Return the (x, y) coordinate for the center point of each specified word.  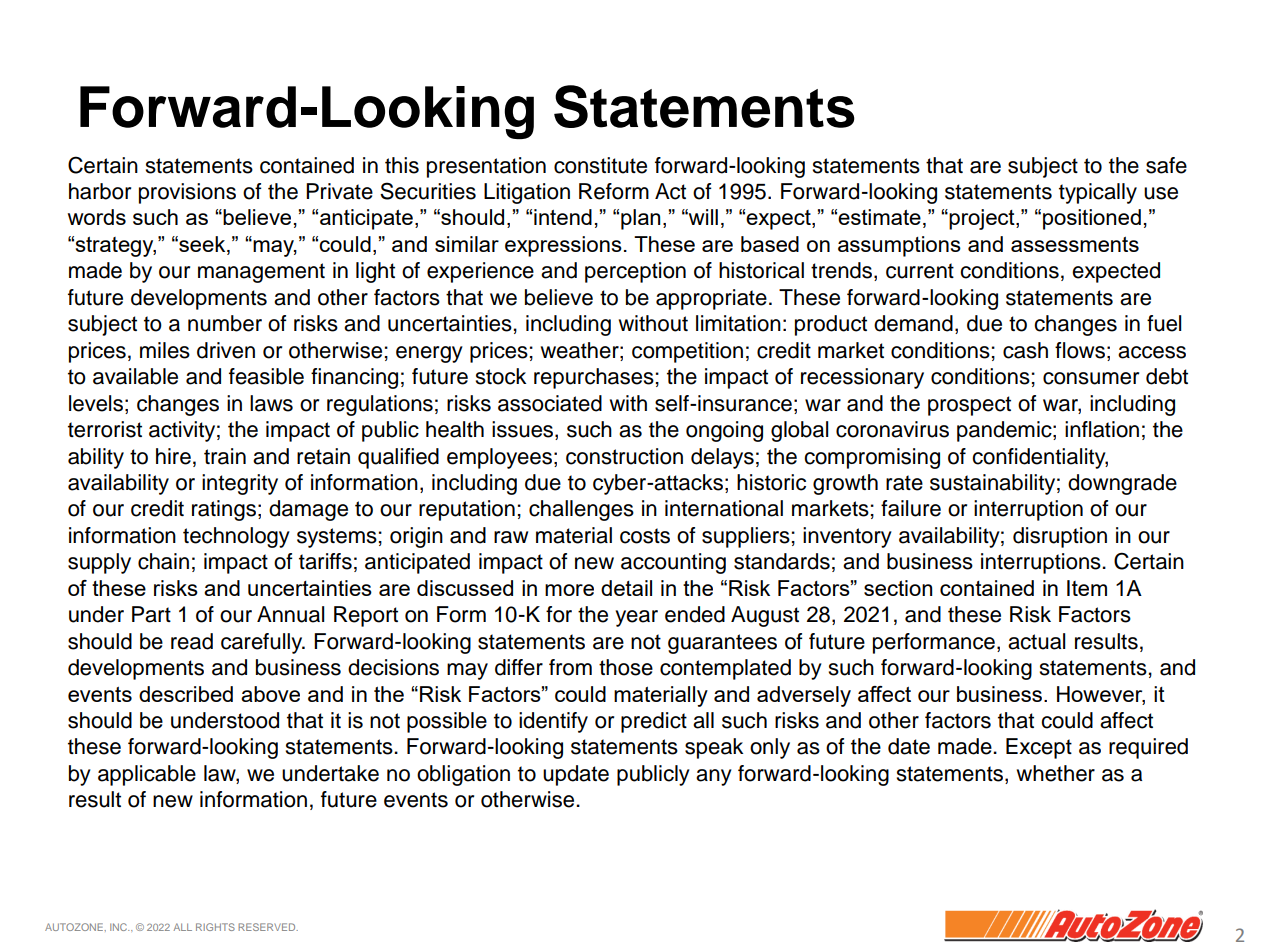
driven (226, 350)
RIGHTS (215, 927)
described (186, 694)
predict (654, 722)
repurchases (594, 378)
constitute (600, 165)
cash (1025, 350)
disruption (1060, 537)
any (714, 777)
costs (645, 536)
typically (1098, 193)
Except (1039, 748)
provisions (187, 193)
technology (236, 537)
